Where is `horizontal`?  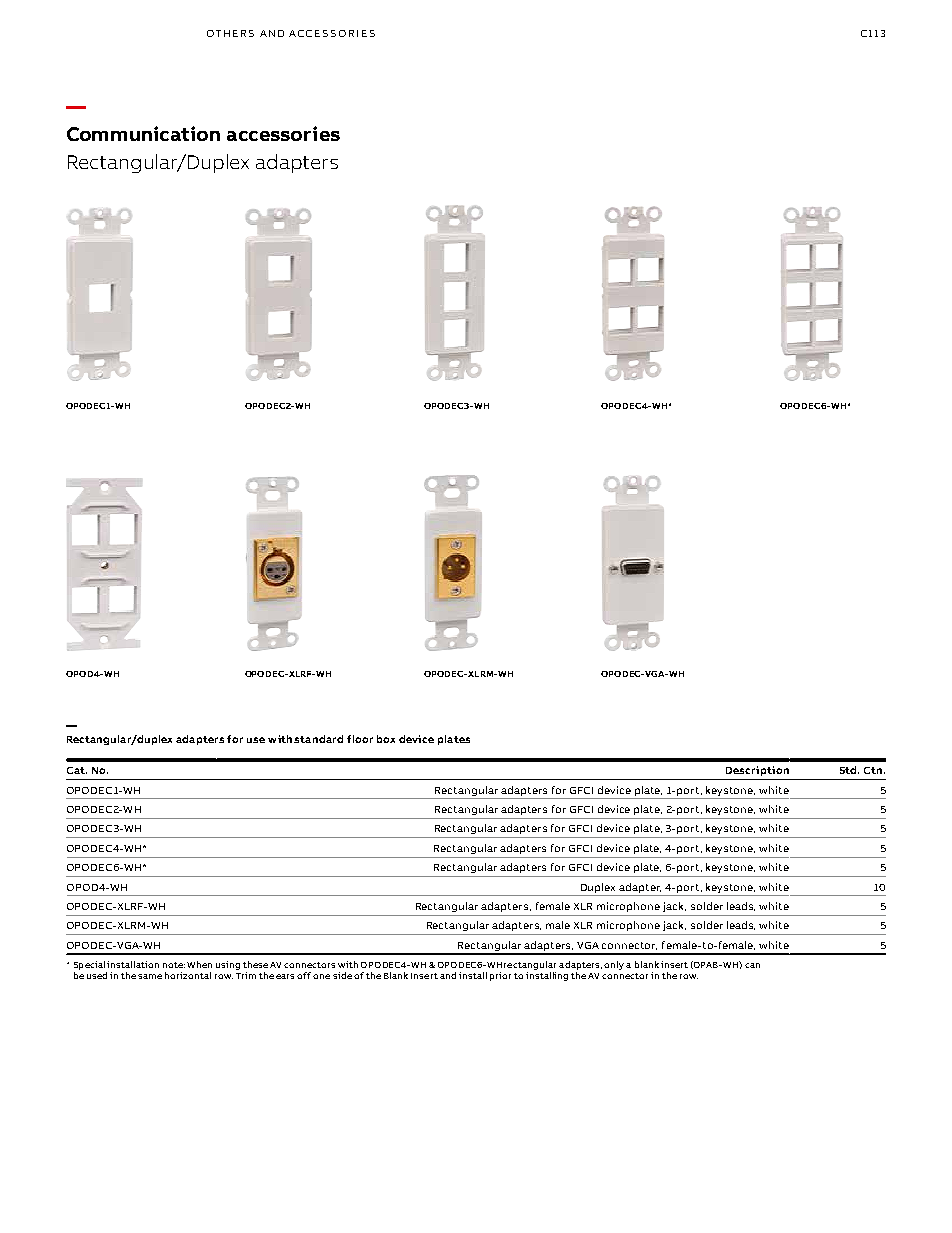 horizontal is located at coordinates (188, 975).
